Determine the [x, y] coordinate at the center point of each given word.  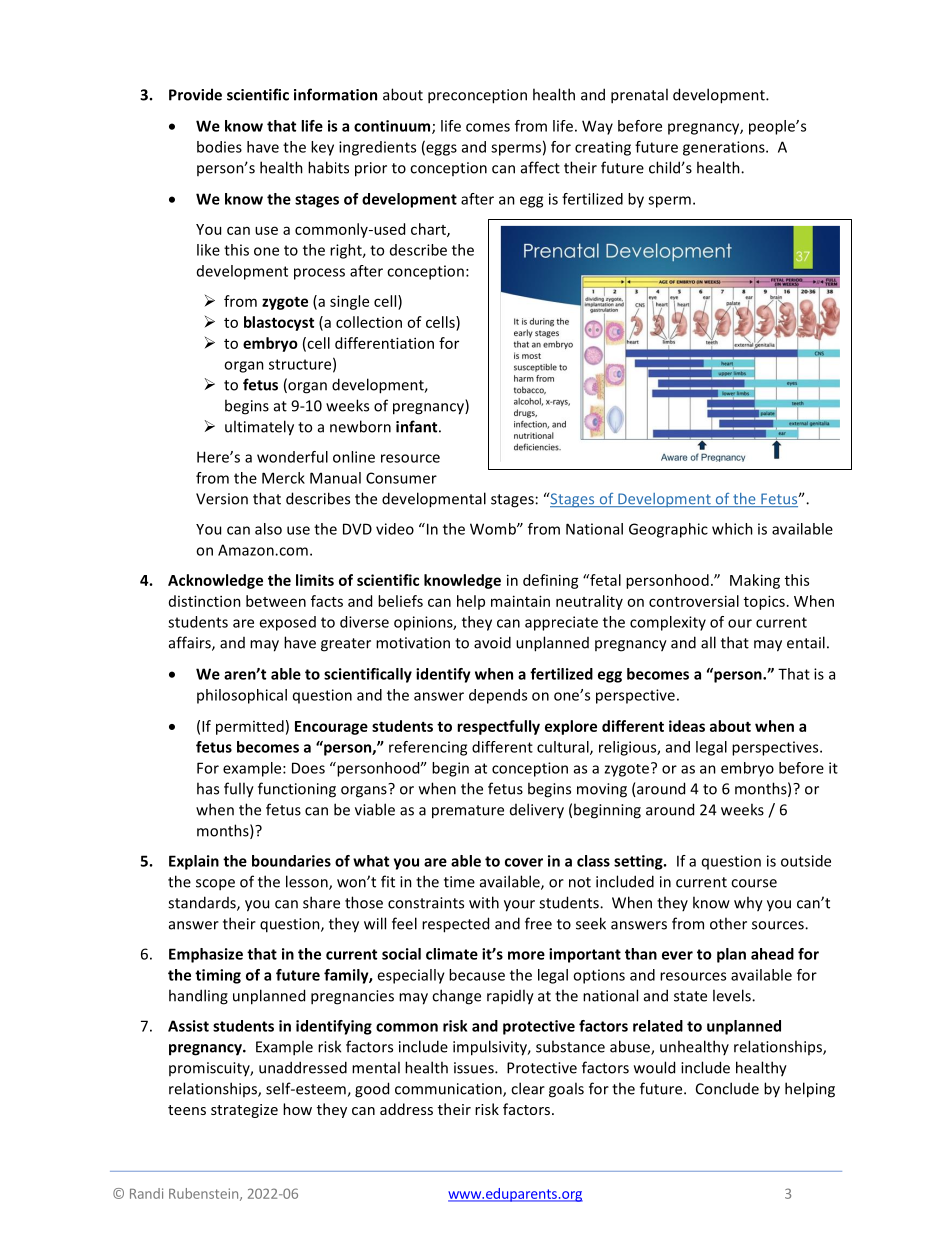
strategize [244, 1111]
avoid [492, 642]
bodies [219, 147]
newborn [360, 426]
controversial [694, 601]
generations [725, 148]
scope [215, 885]
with [484, 902]
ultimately [259, 428]
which [732, 529]
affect [540, 167]
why [748, 904]
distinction [205, 601]
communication [449, 1090]
